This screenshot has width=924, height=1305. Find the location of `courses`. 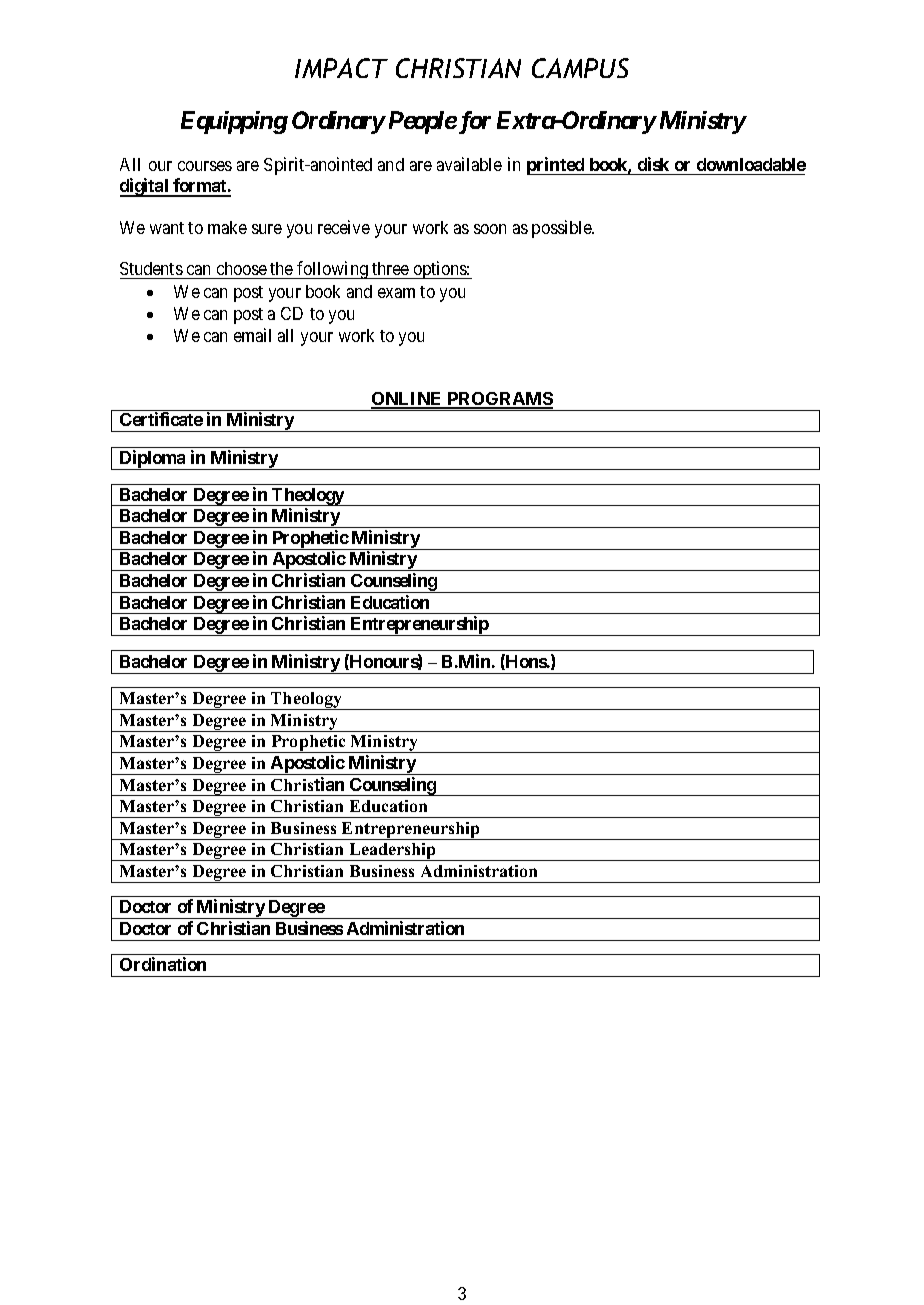

courses is located at coordinates (205, 166).
